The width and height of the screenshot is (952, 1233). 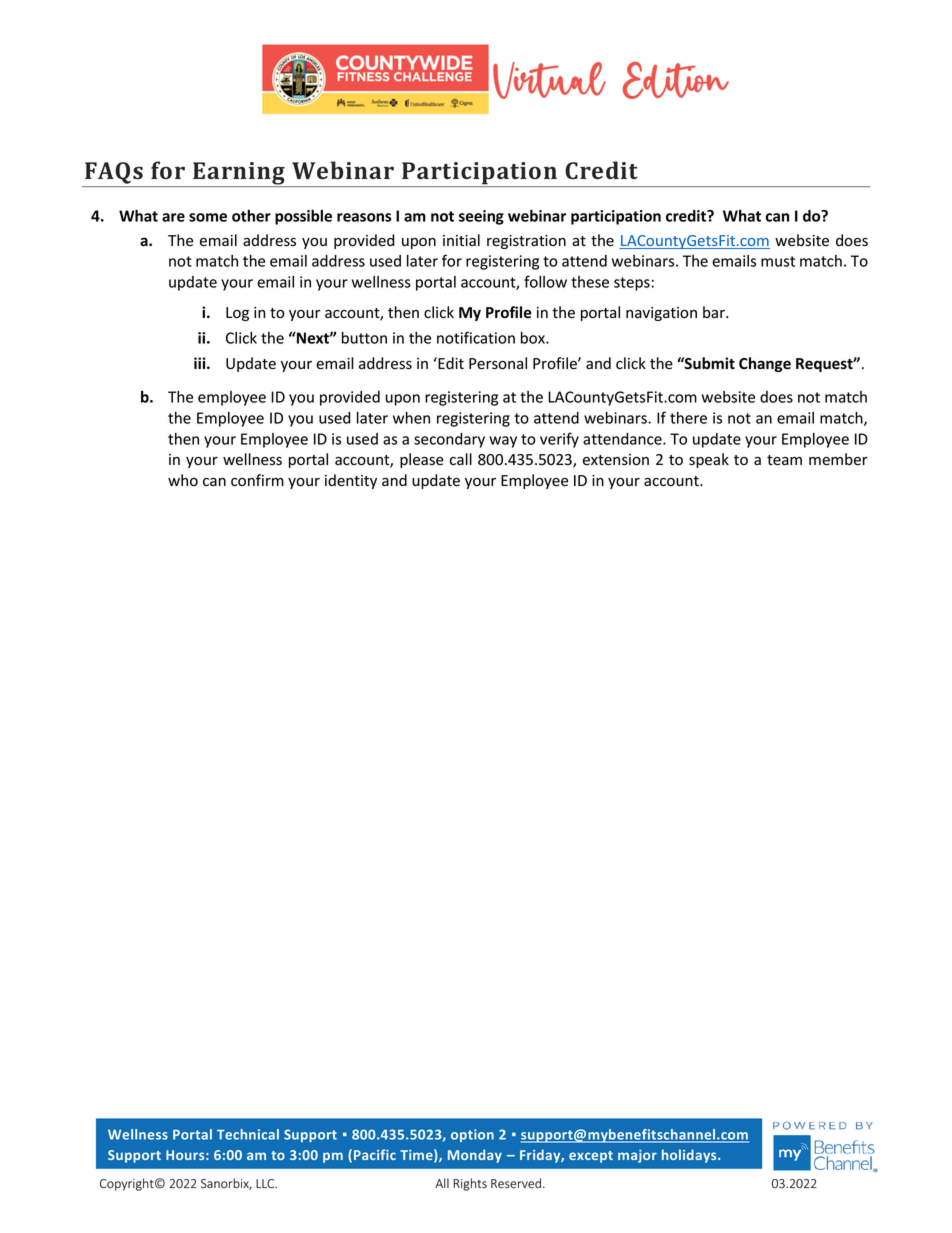 What do you see at coordinates (637, 1156) in the screenshot?
I see `major` at bounding box center [637, 1156].
